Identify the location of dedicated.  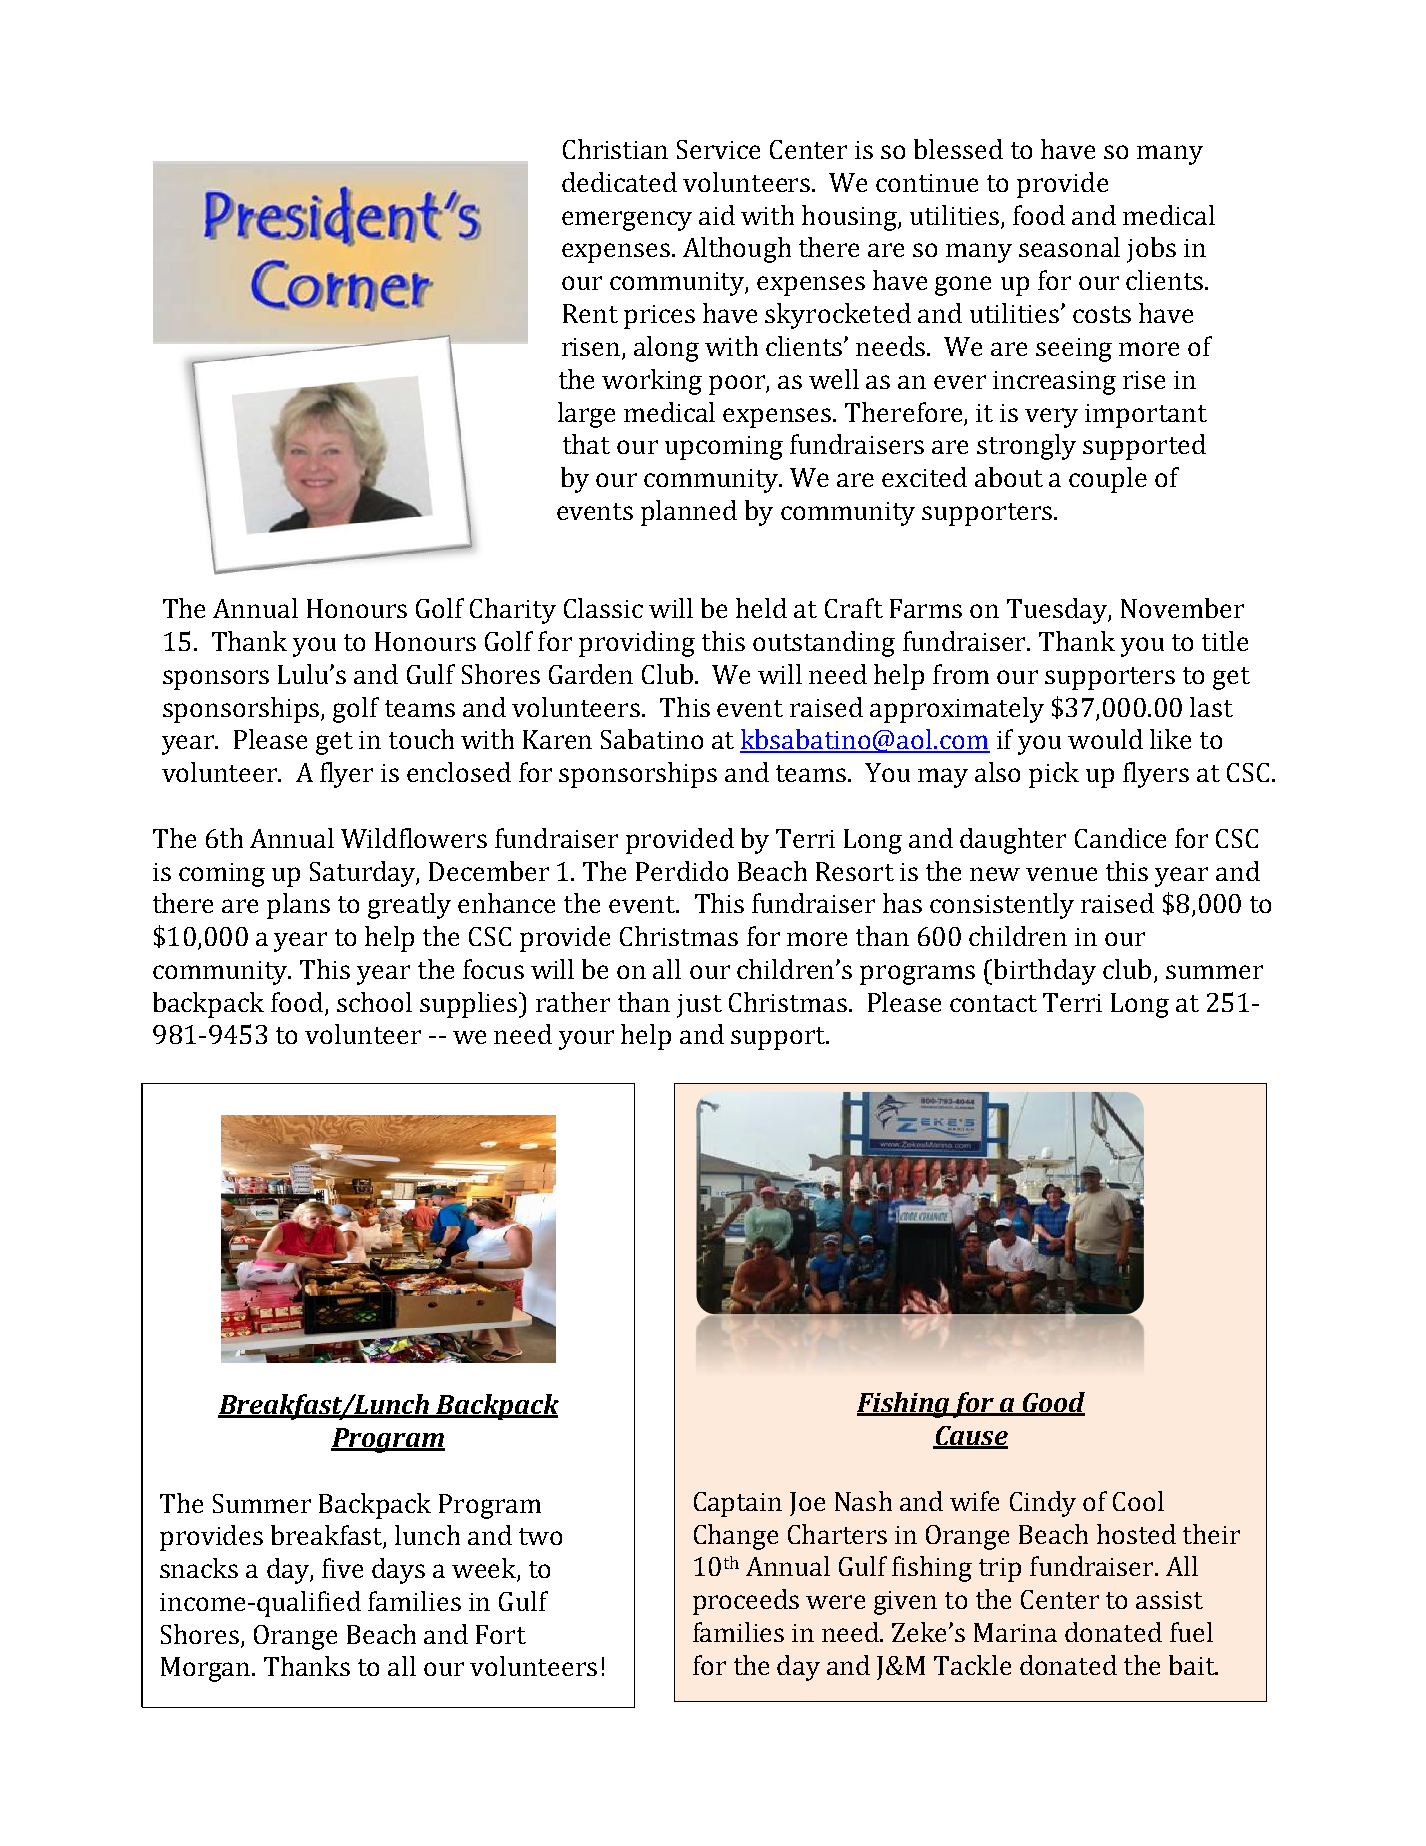
(619, 182).
